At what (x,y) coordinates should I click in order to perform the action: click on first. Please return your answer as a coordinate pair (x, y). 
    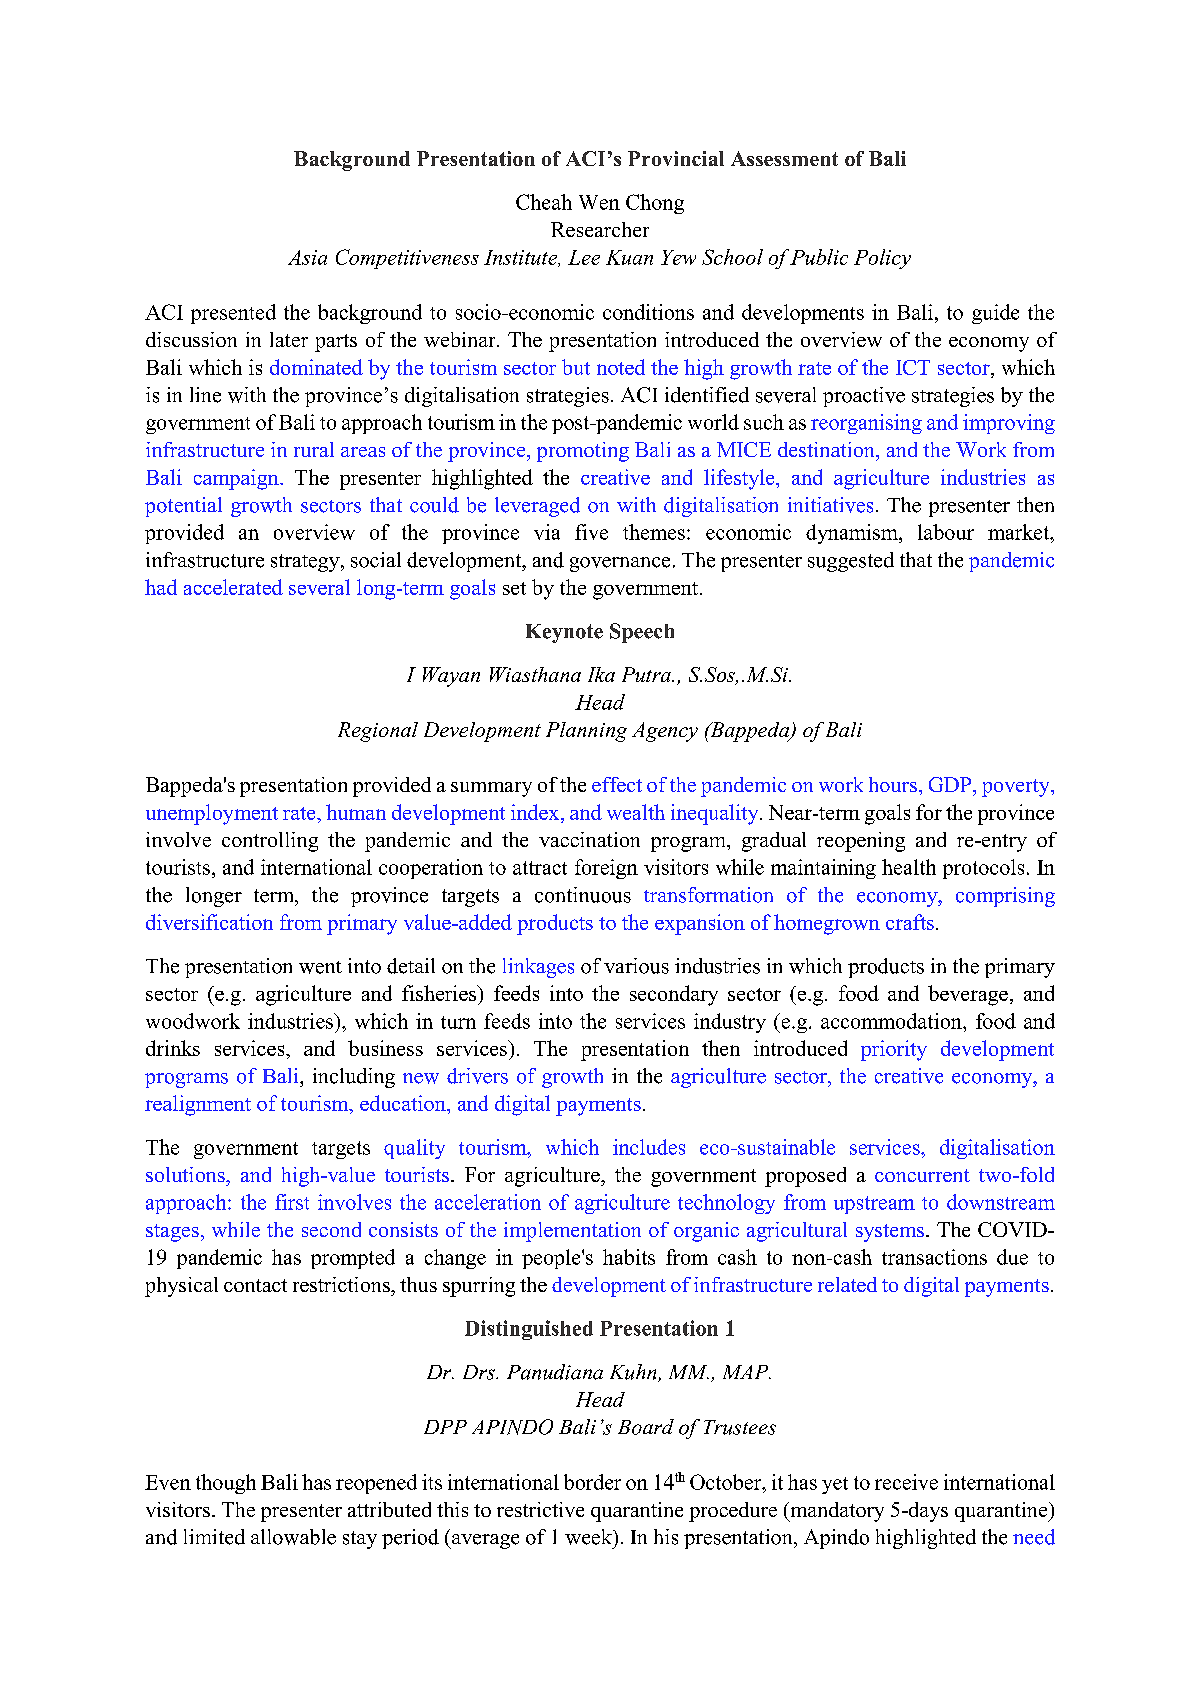
    Looking at the image, I should click on (292, 1202).
